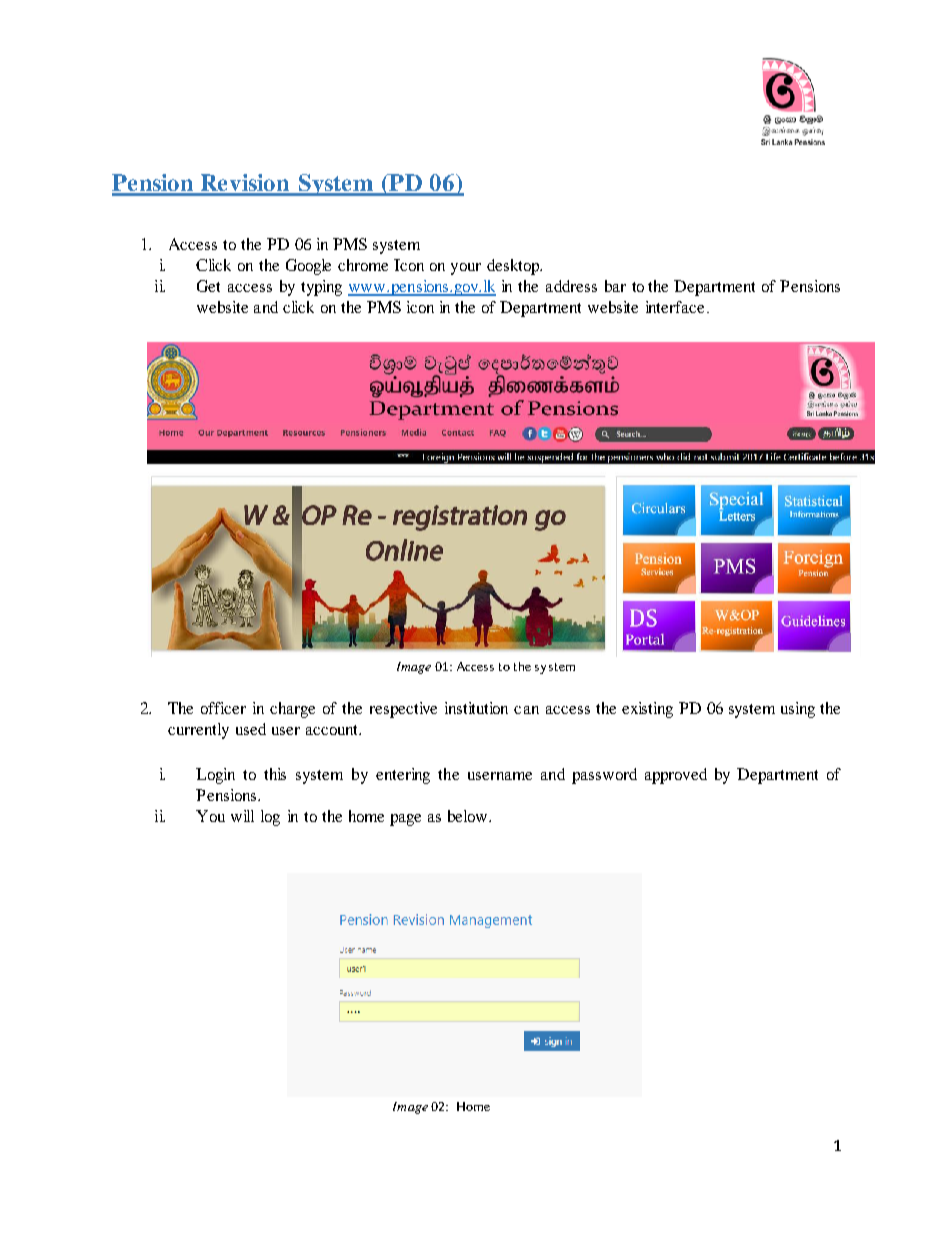  I want to click on will, so click(242, 816).
